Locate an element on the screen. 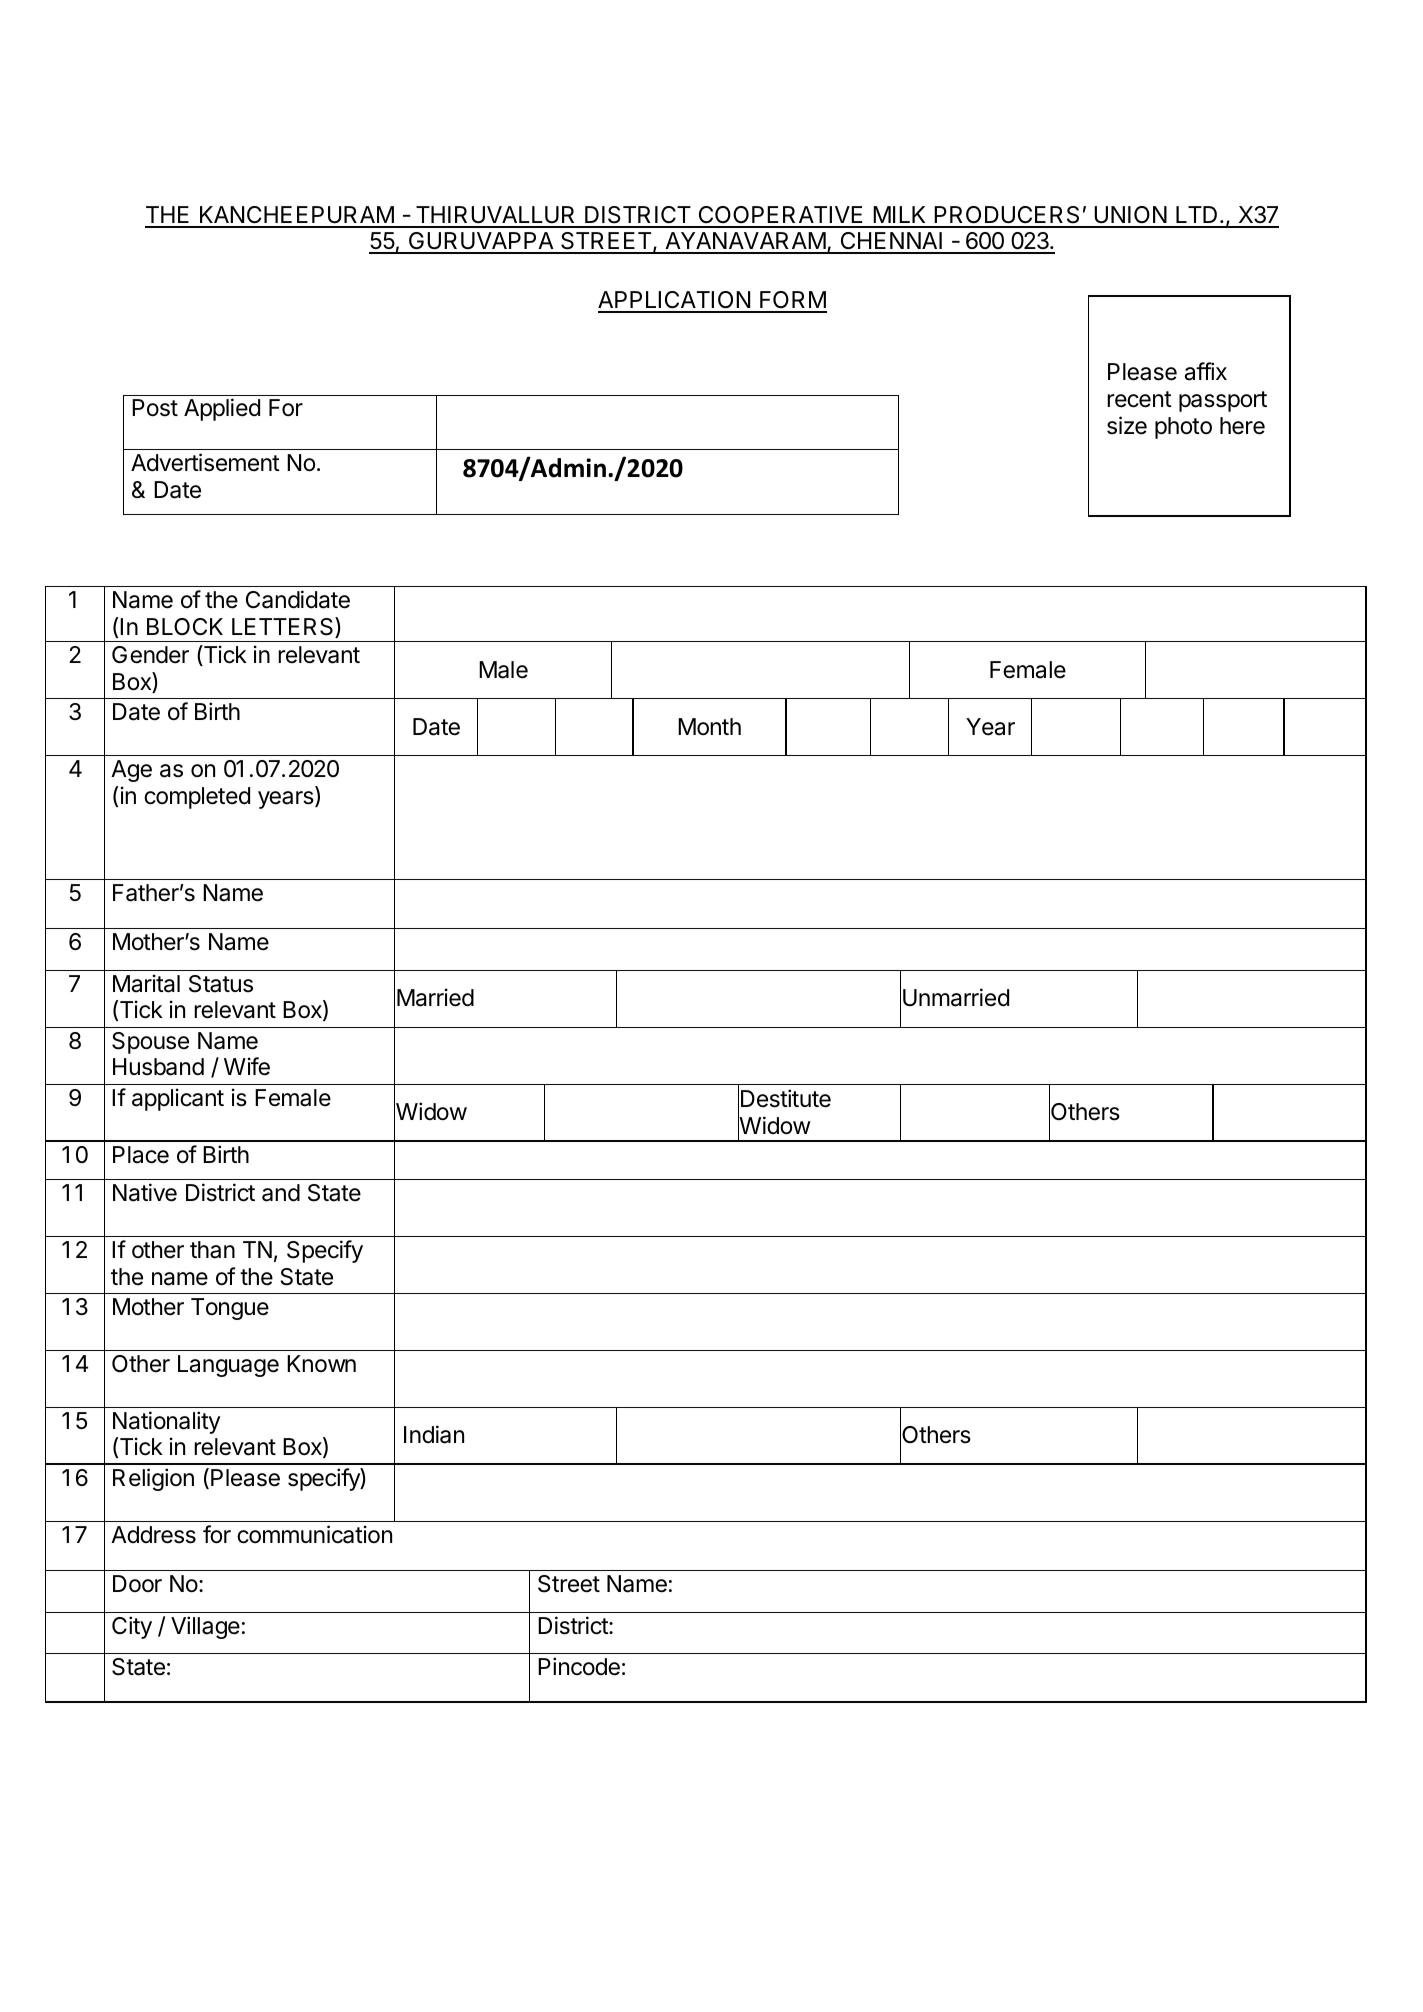 The width and height of the screenshot is (1423, 2012). Applied is located at coordinates (222, 409).
